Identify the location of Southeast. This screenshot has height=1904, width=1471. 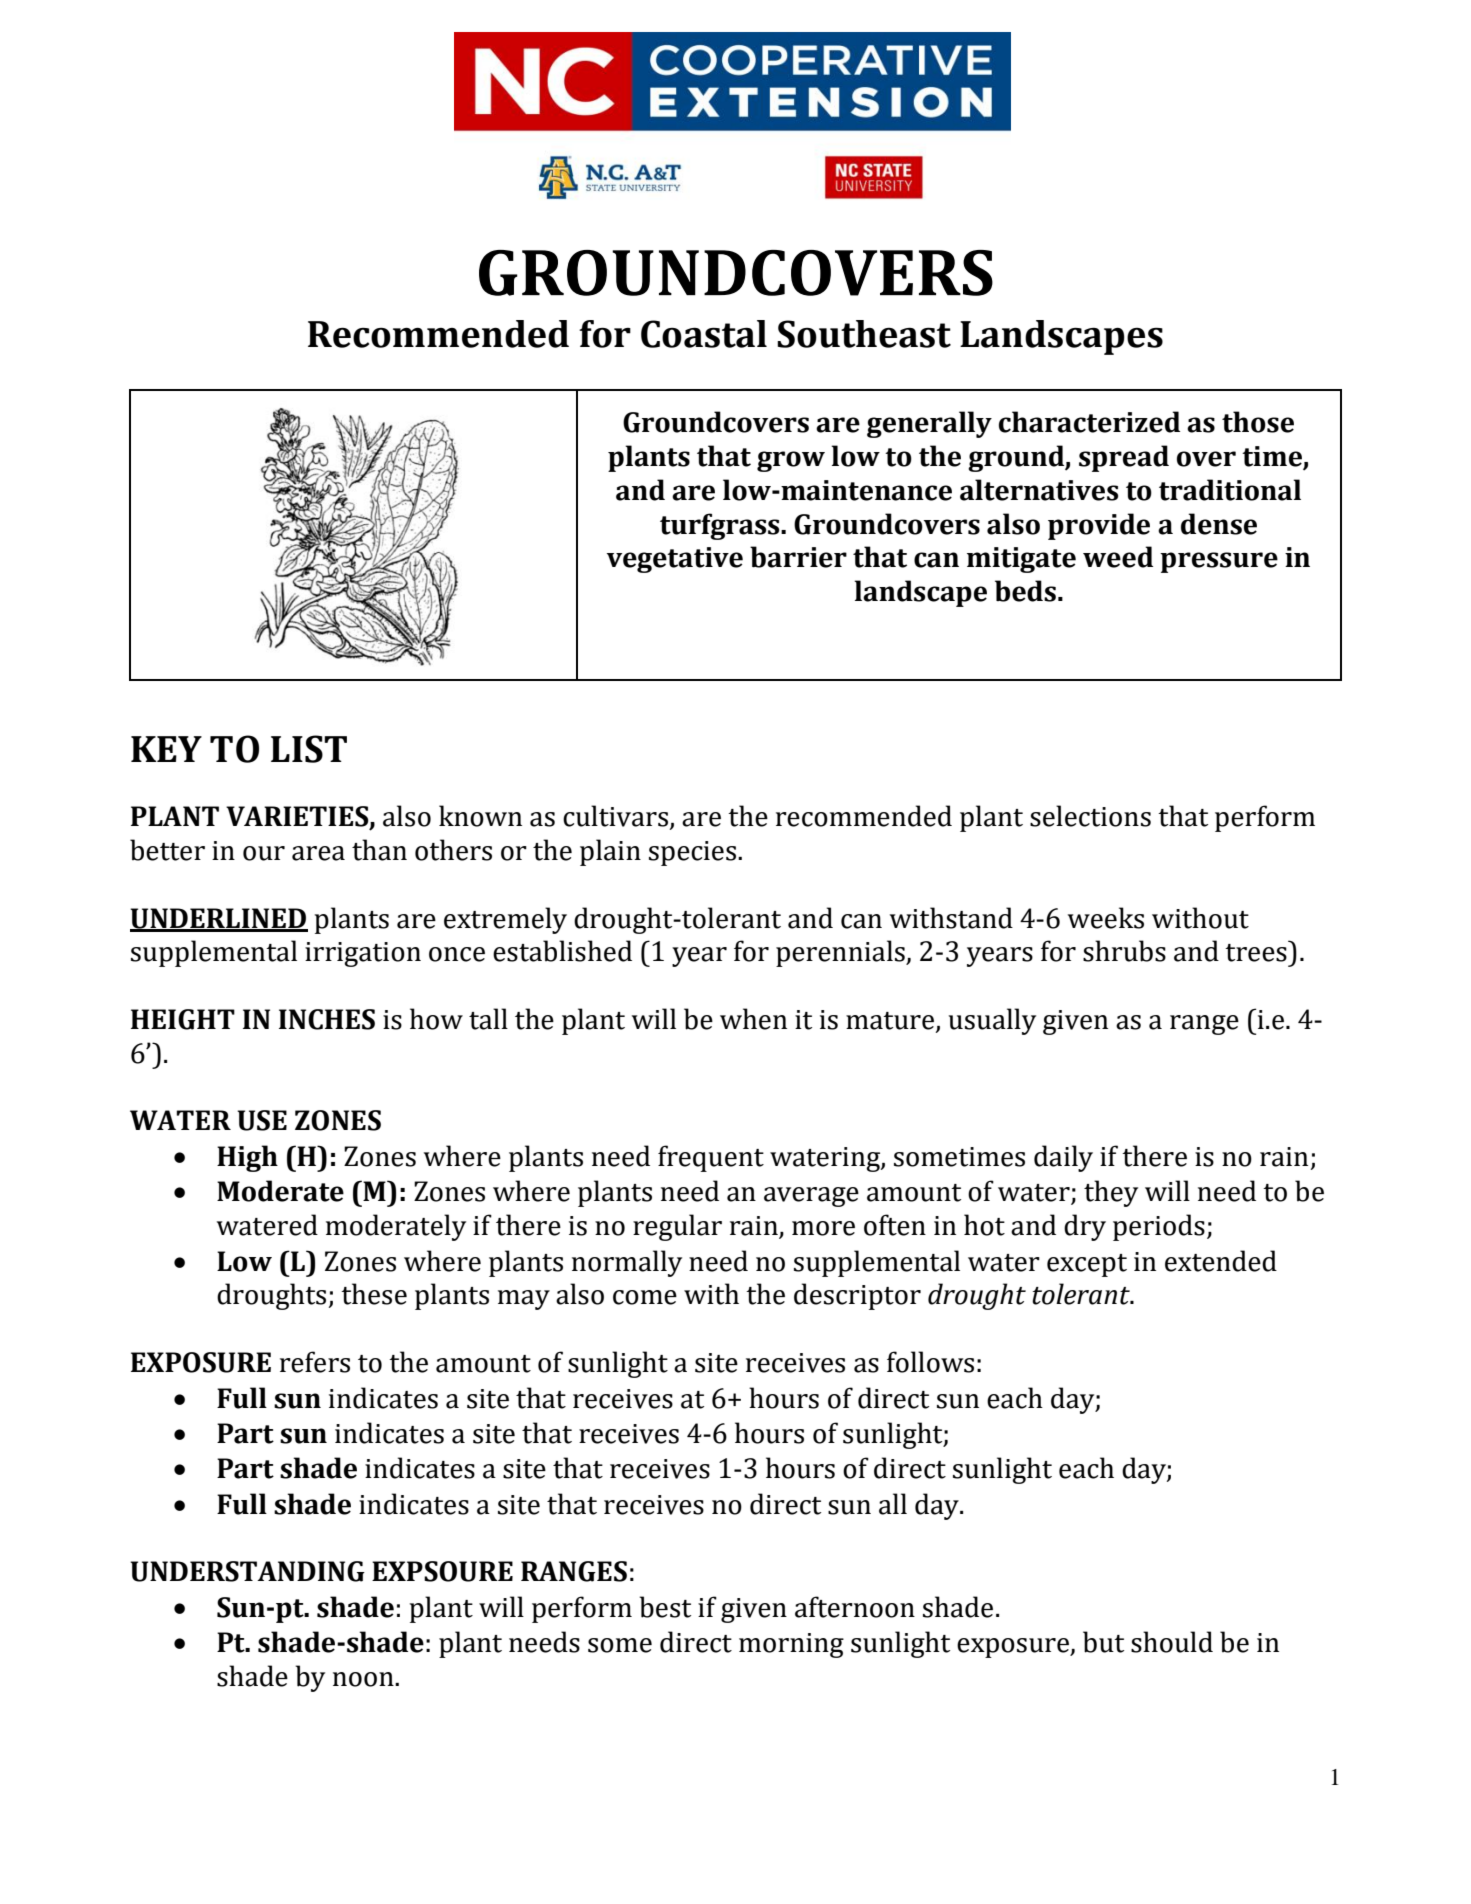
(864, 334).
